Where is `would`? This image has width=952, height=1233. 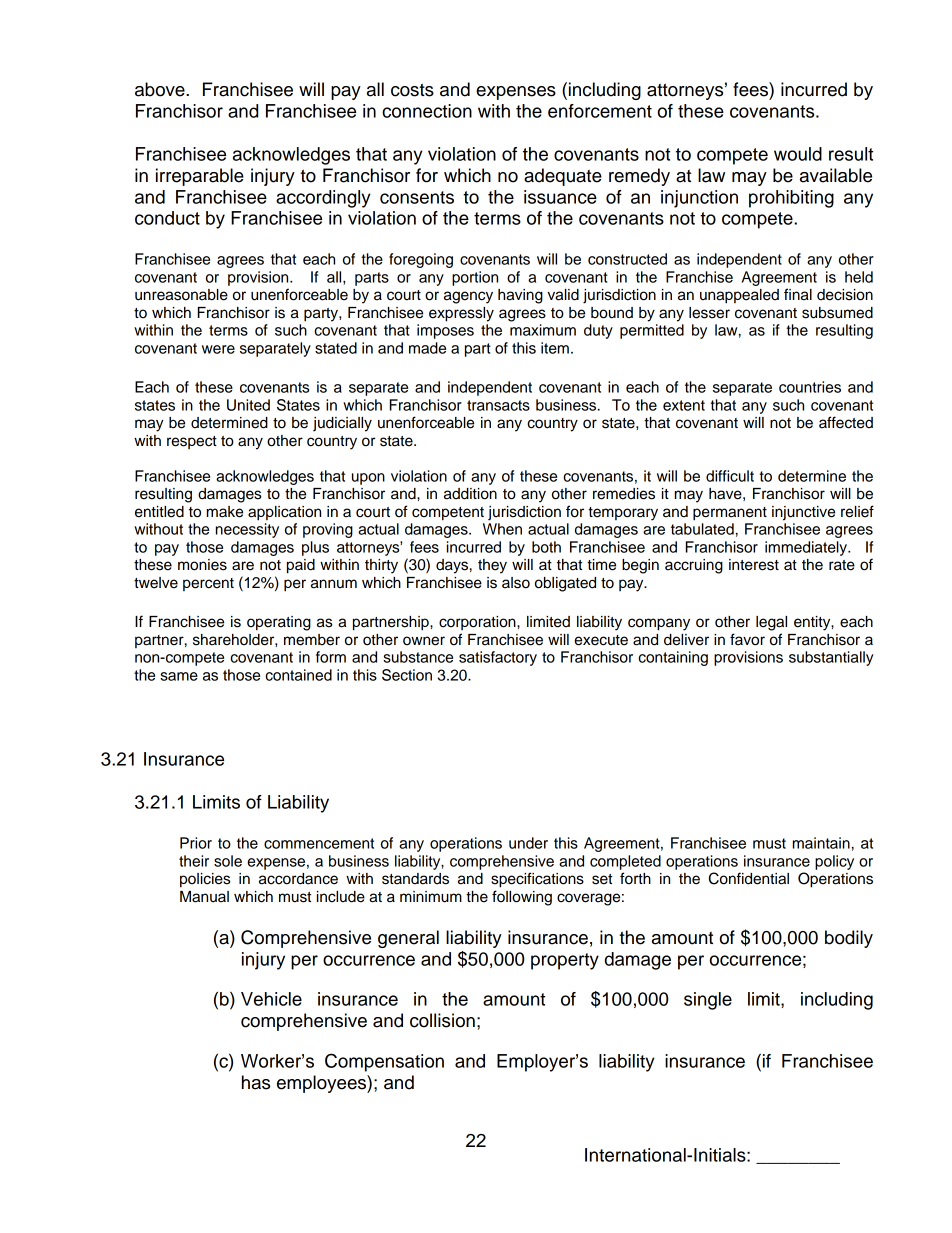
would is located at coordinates (798, 154).
